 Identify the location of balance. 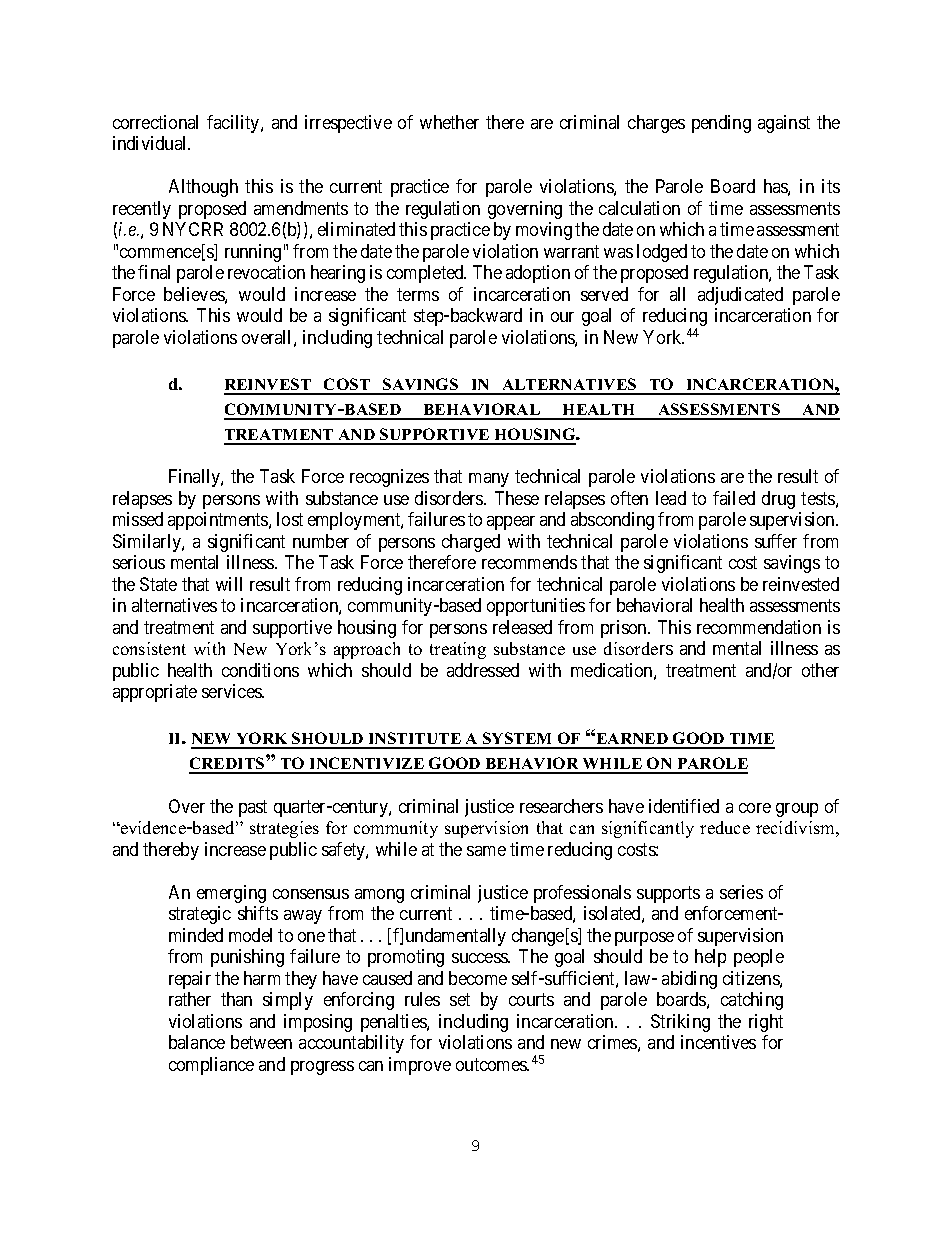
(197, 1042).
